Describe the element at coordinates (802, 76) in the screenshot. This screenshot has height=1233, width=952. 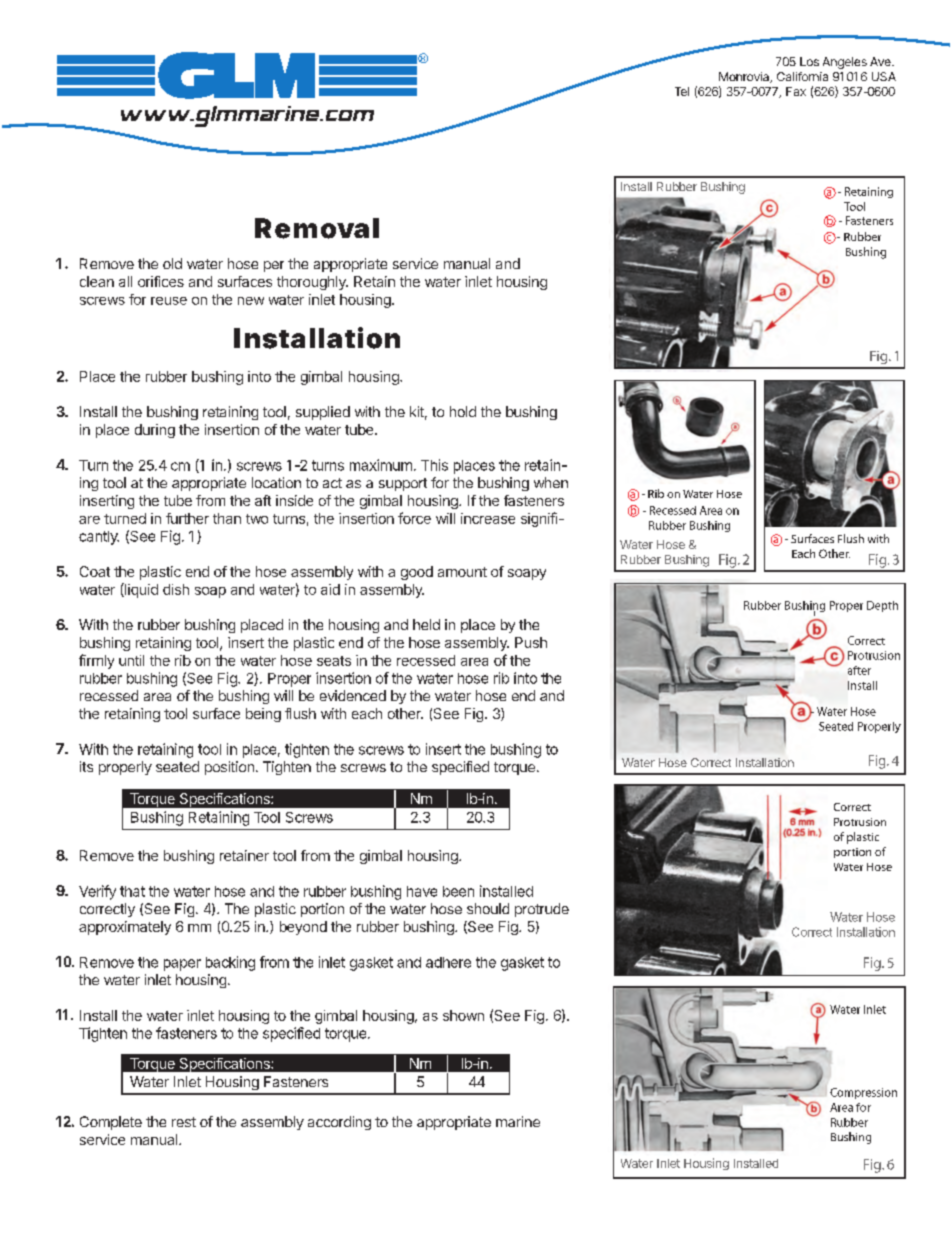
I see `California` at that location.
